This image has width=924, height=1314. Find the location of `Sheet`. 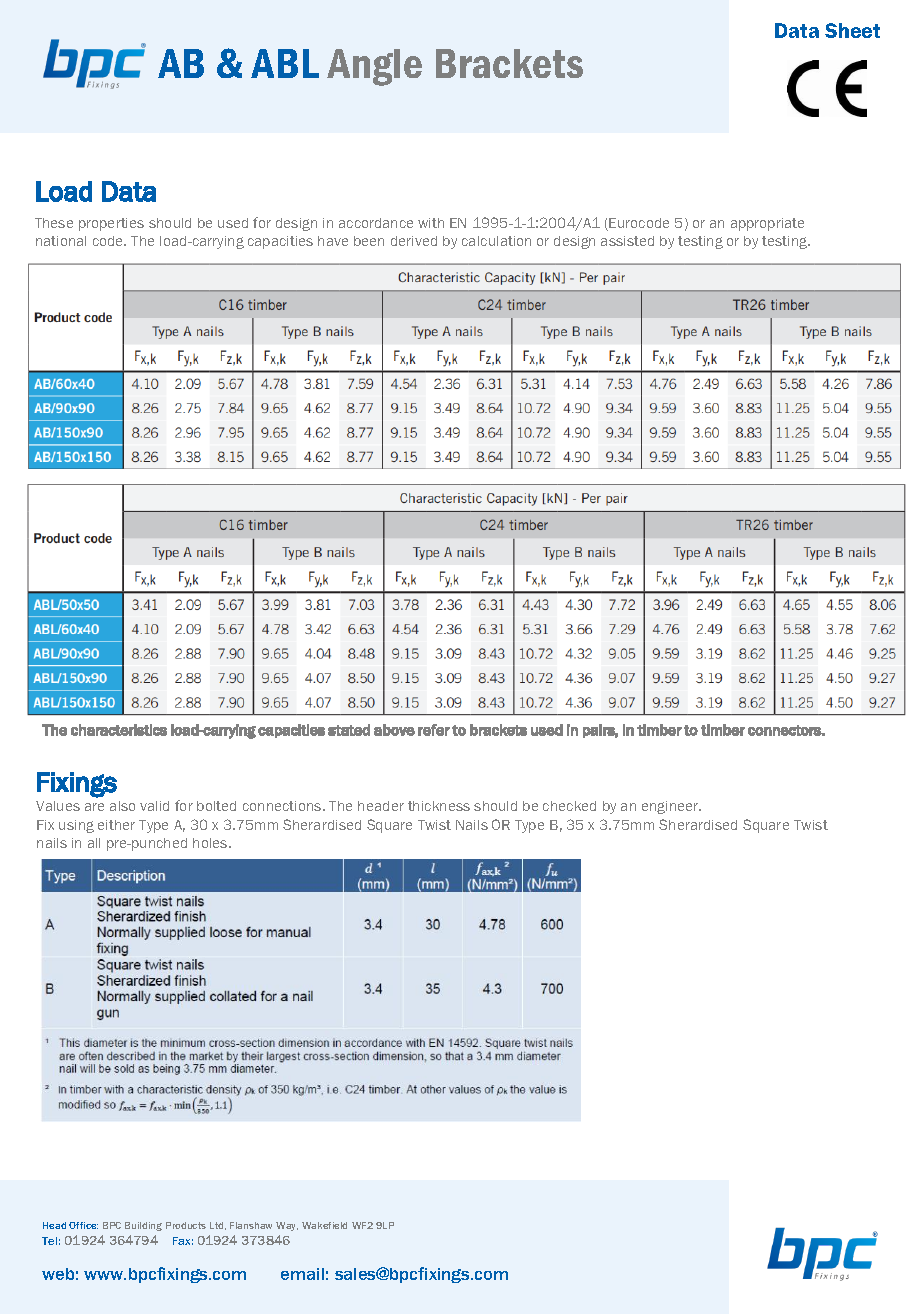

Sheet is located at coordinates (852, 30).
